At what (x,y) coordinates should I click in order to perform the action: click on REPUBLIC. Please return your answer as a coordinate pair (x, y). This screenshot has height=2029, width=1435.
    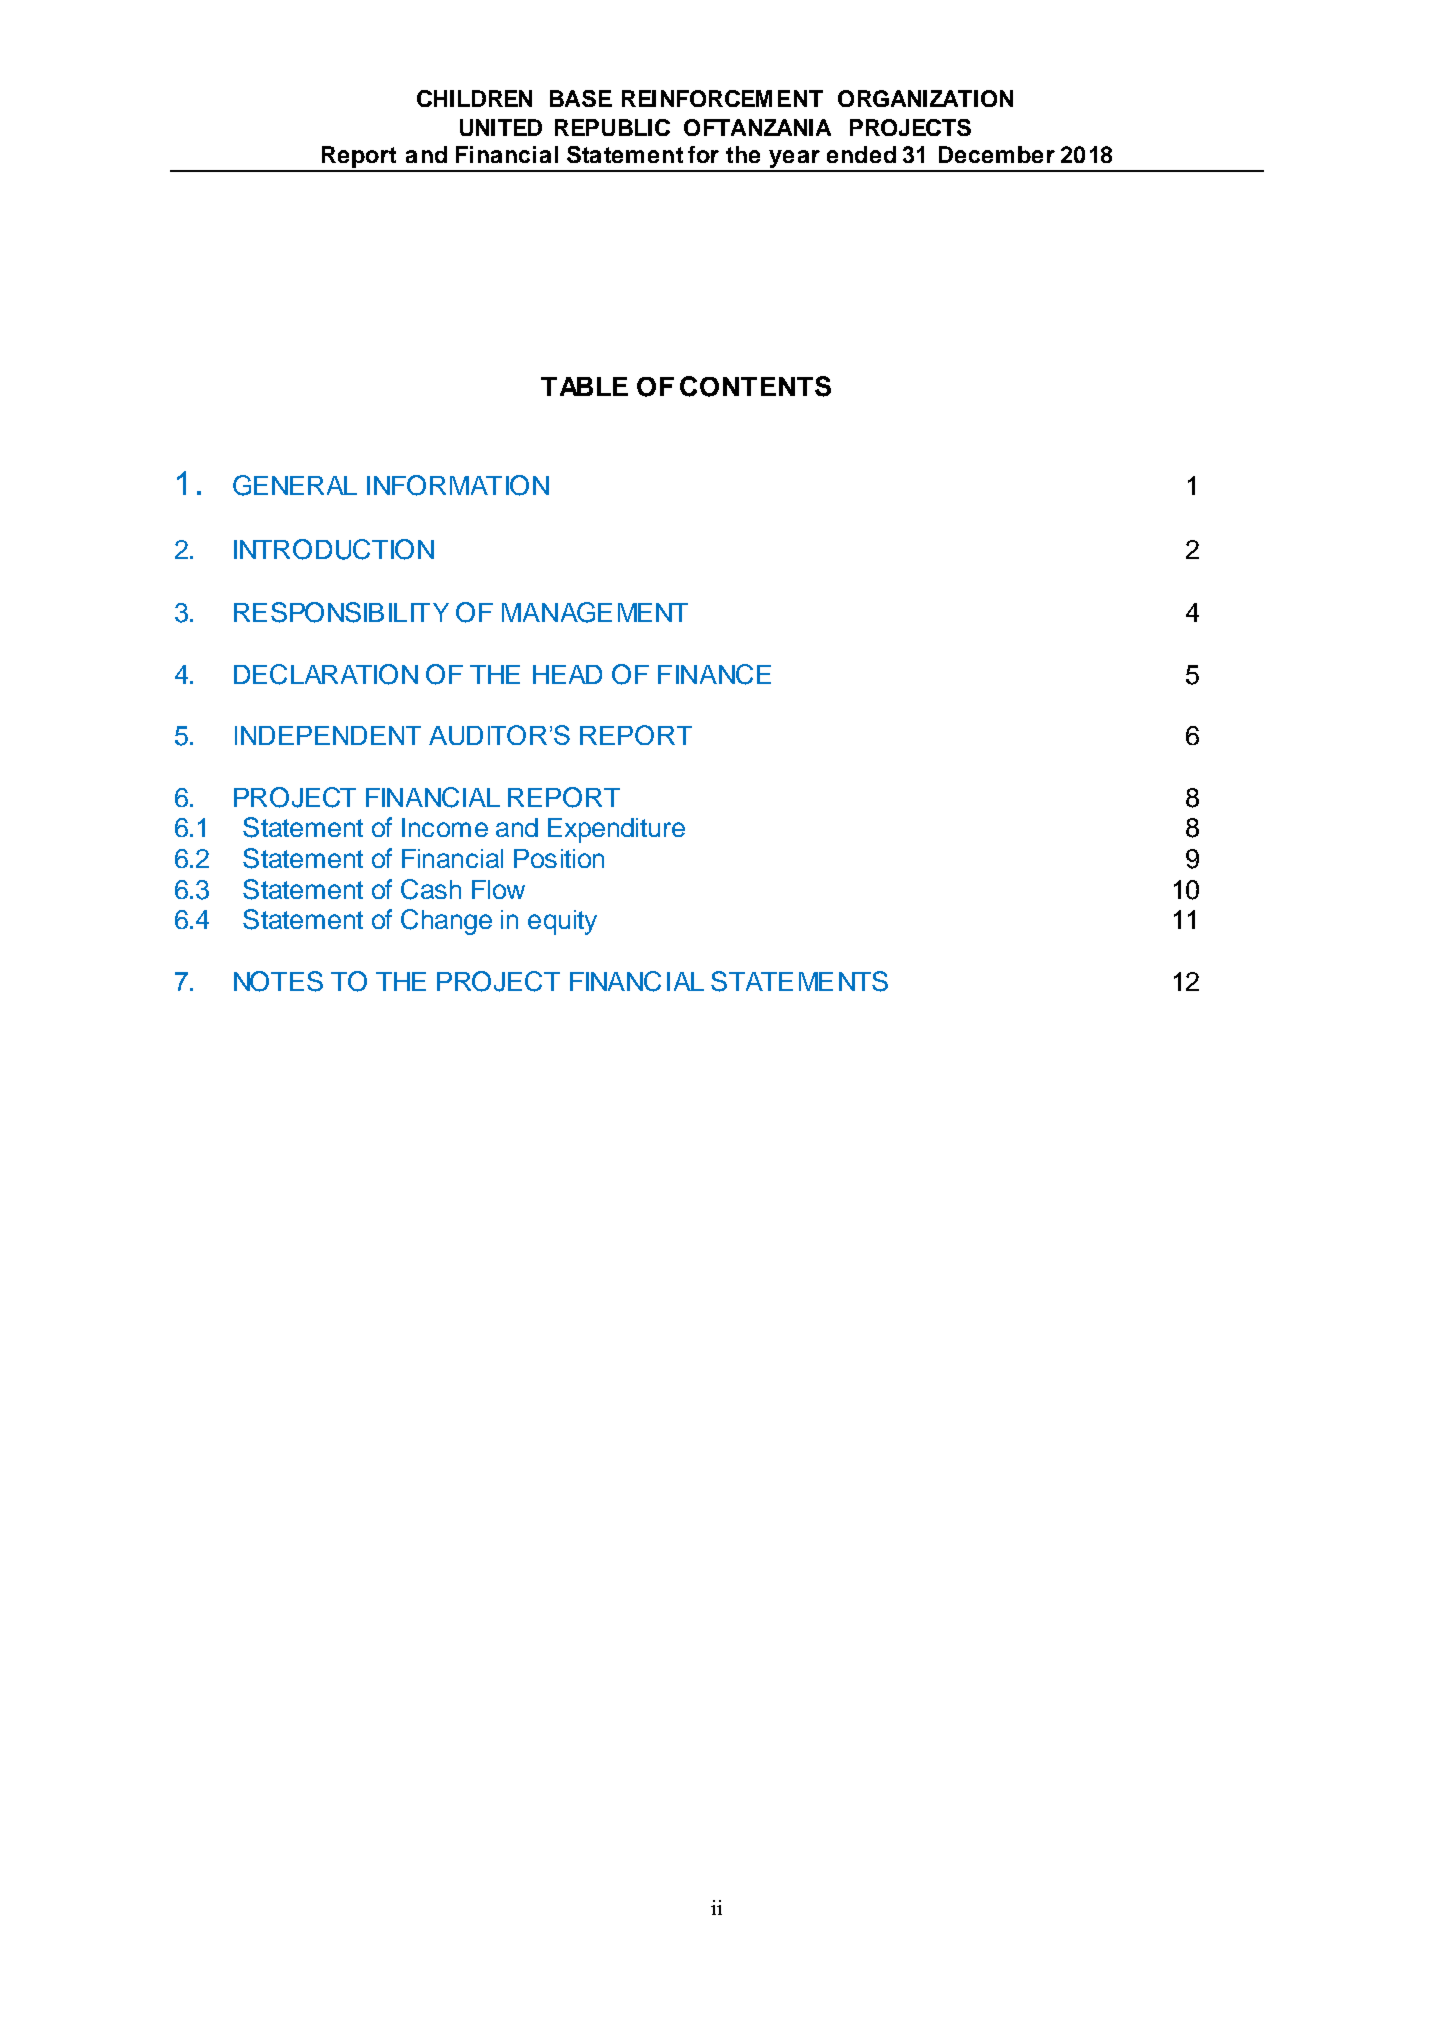
    Looking at the image, I should click on (612, 127).
